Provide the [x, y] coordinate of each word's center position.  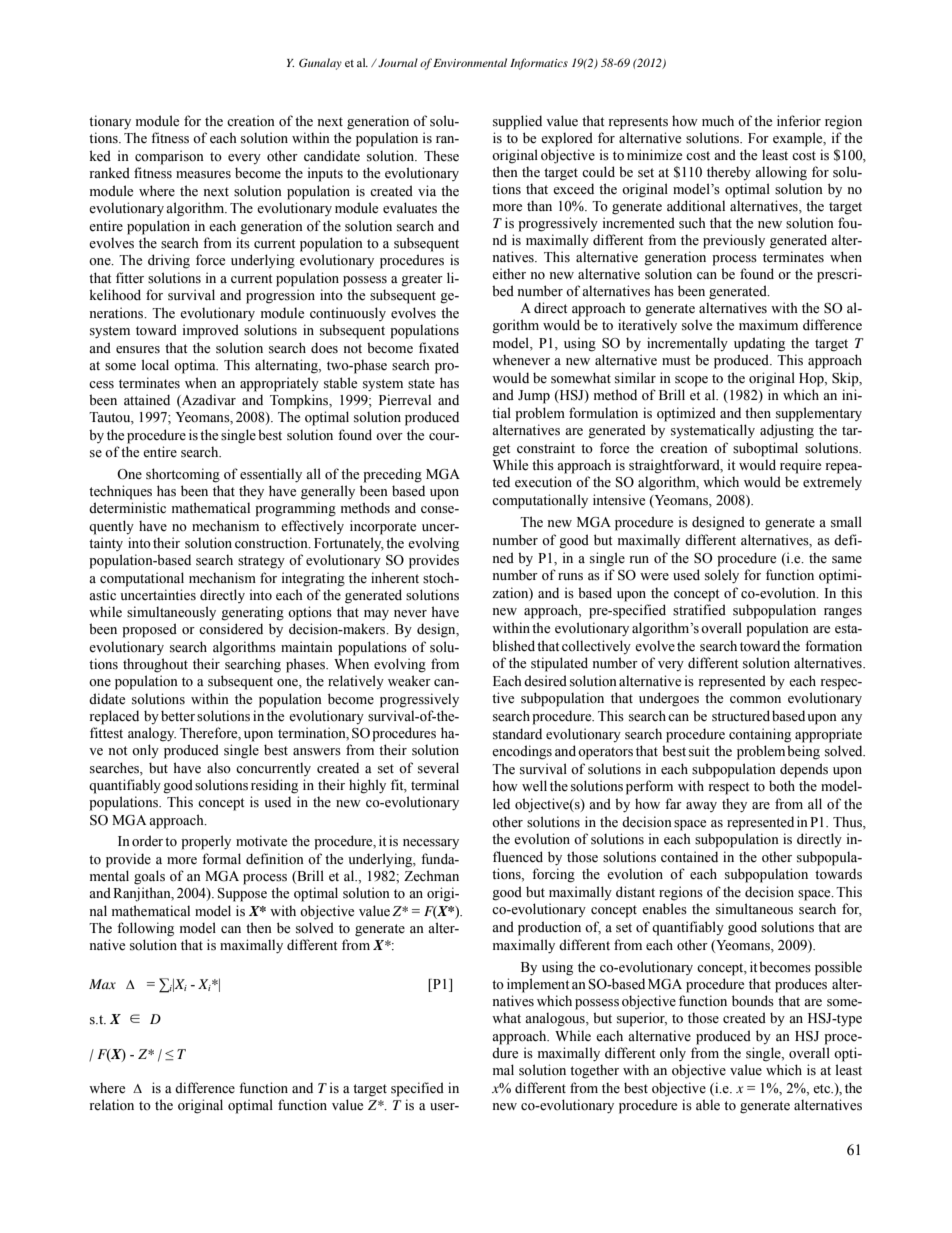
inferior [799, 120]
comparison [169, 157]
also [219, 768]
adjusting [787, 431]
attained [147, 400]
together [594, 1071]
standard [517, 734]
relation [112, 1105]
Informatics [539, 64]
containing [760, 735]
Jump [534, 397]
